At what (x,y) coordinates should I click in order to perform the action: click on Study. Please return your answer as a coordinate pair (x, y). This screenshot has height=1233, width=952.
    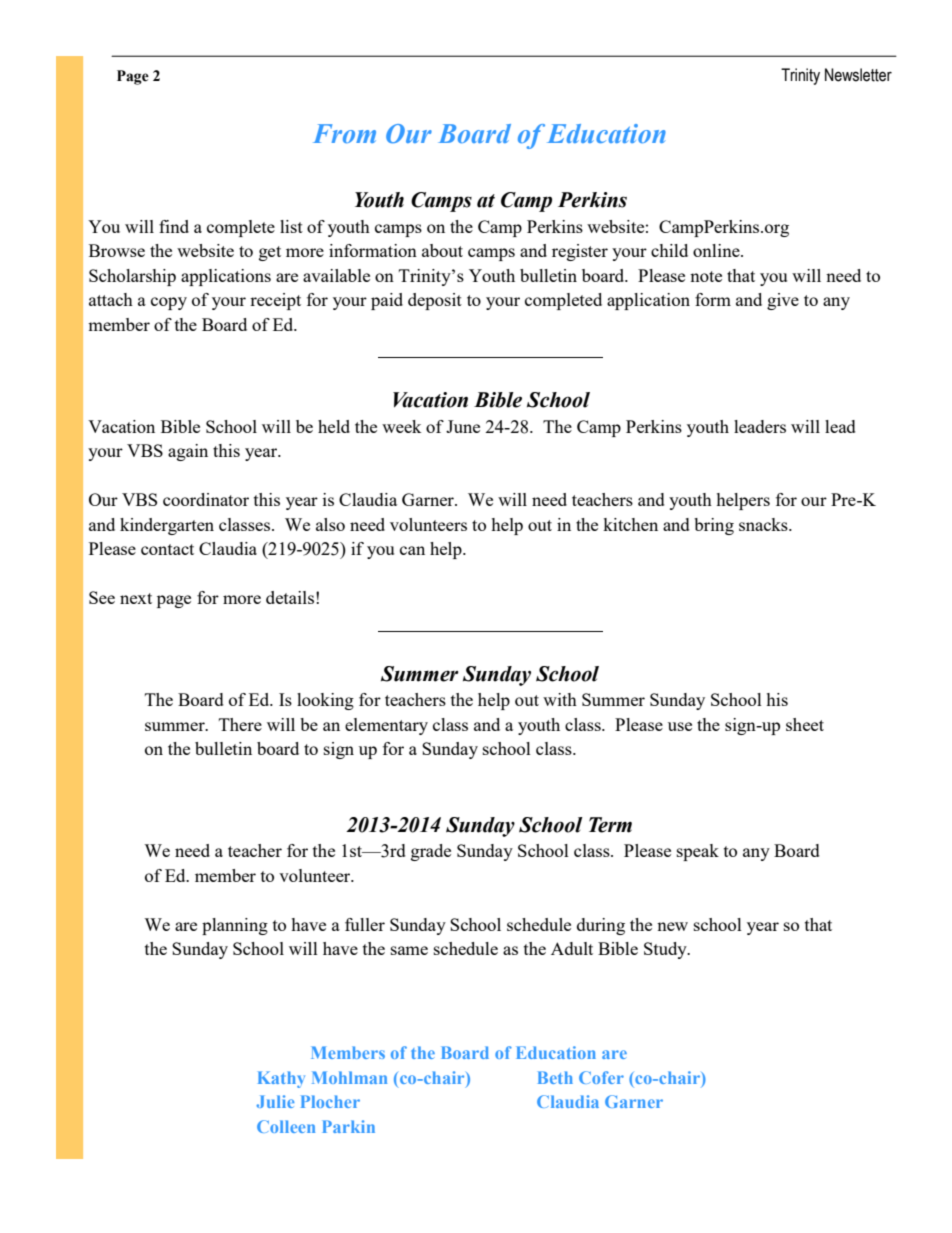
    Looking at the image, I should click on (666, 950).
